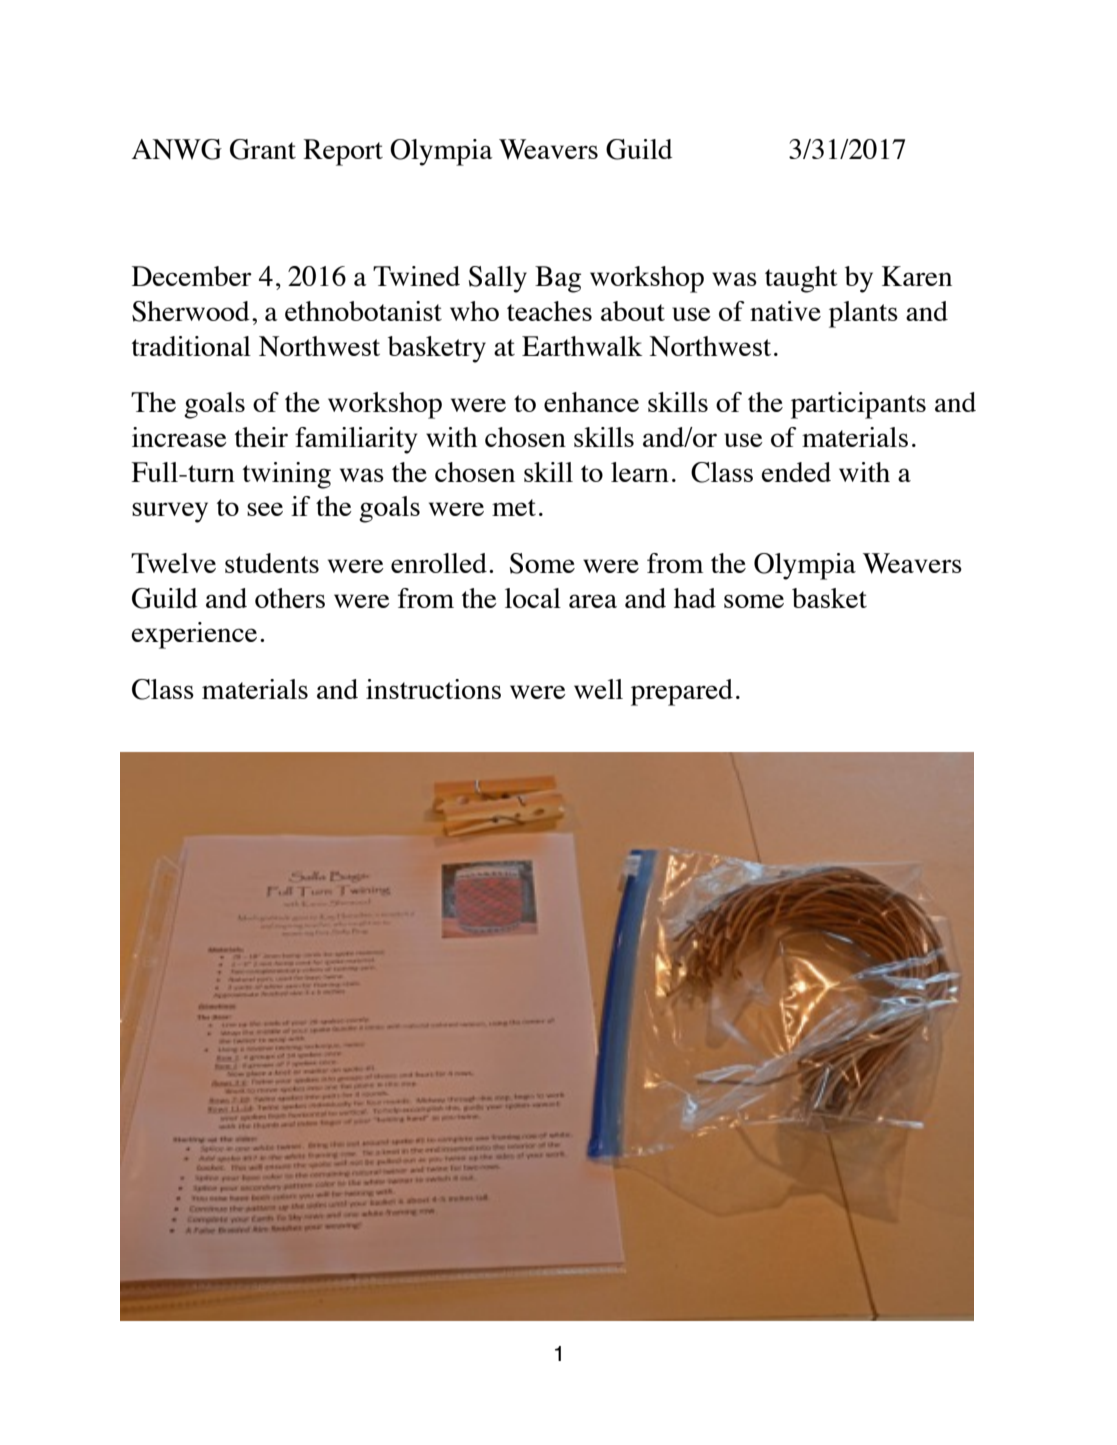  Describe the element at coordinates (343, 152) in the screenshot. I see `Report` at that location.
